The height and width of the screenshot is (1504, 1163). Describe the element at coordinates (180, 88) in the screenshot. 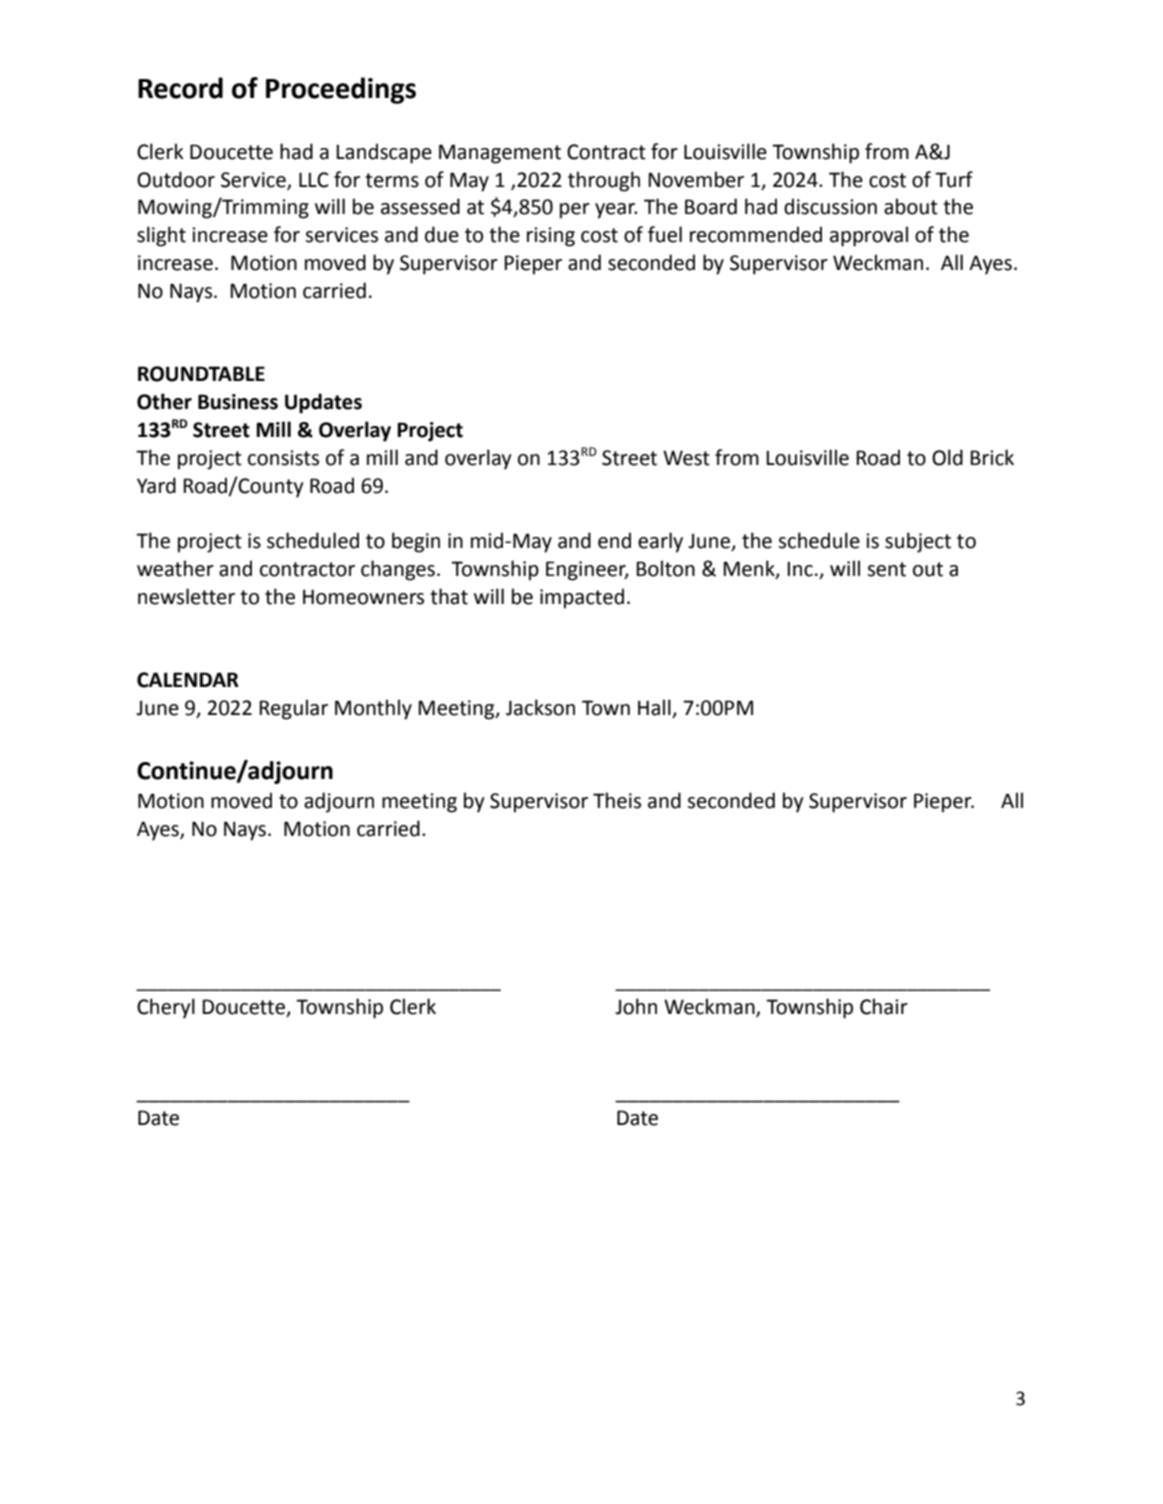

I see `Record` at that location.
